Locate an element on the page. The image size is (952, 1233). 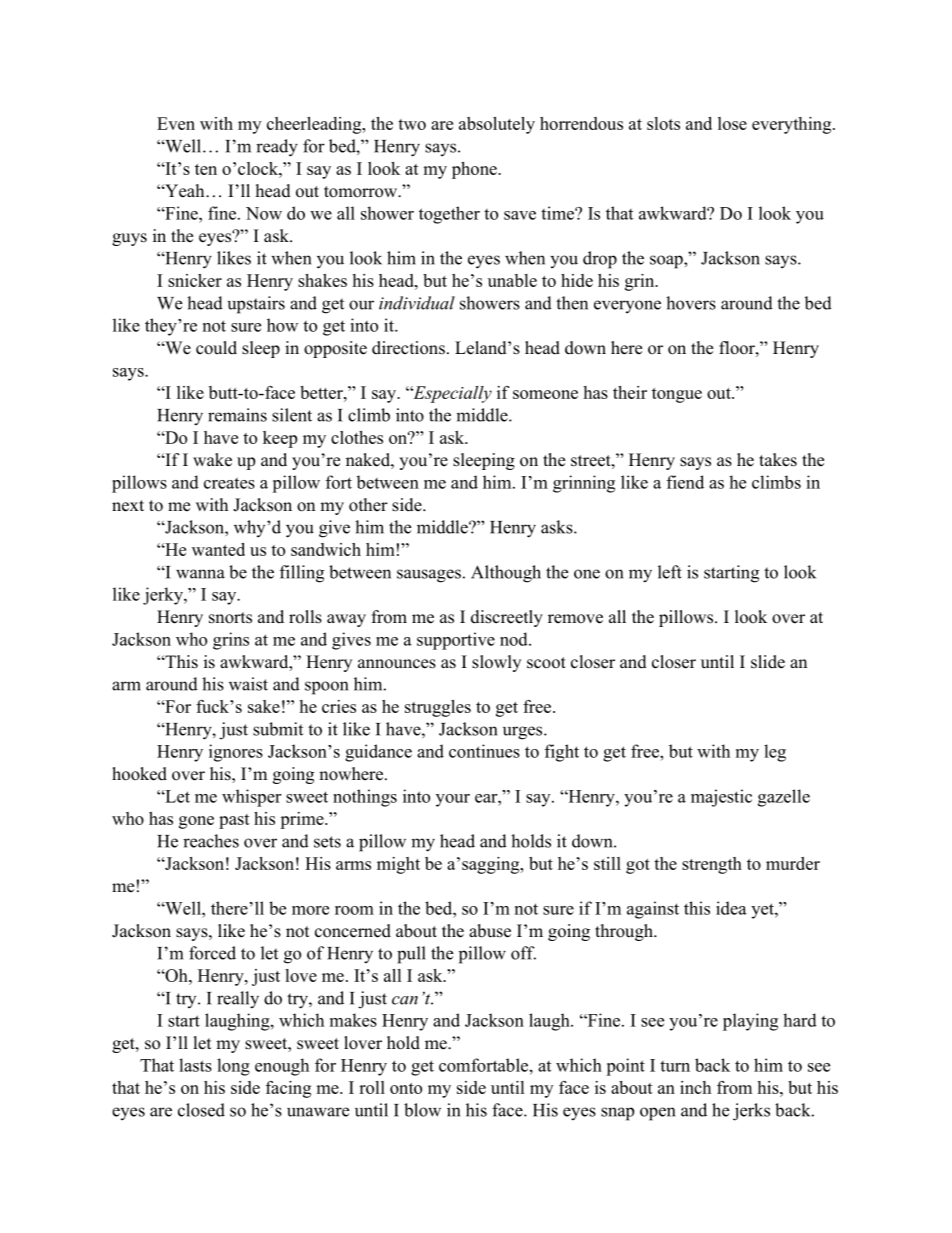
reaches is located at coordinates (211, 841).
